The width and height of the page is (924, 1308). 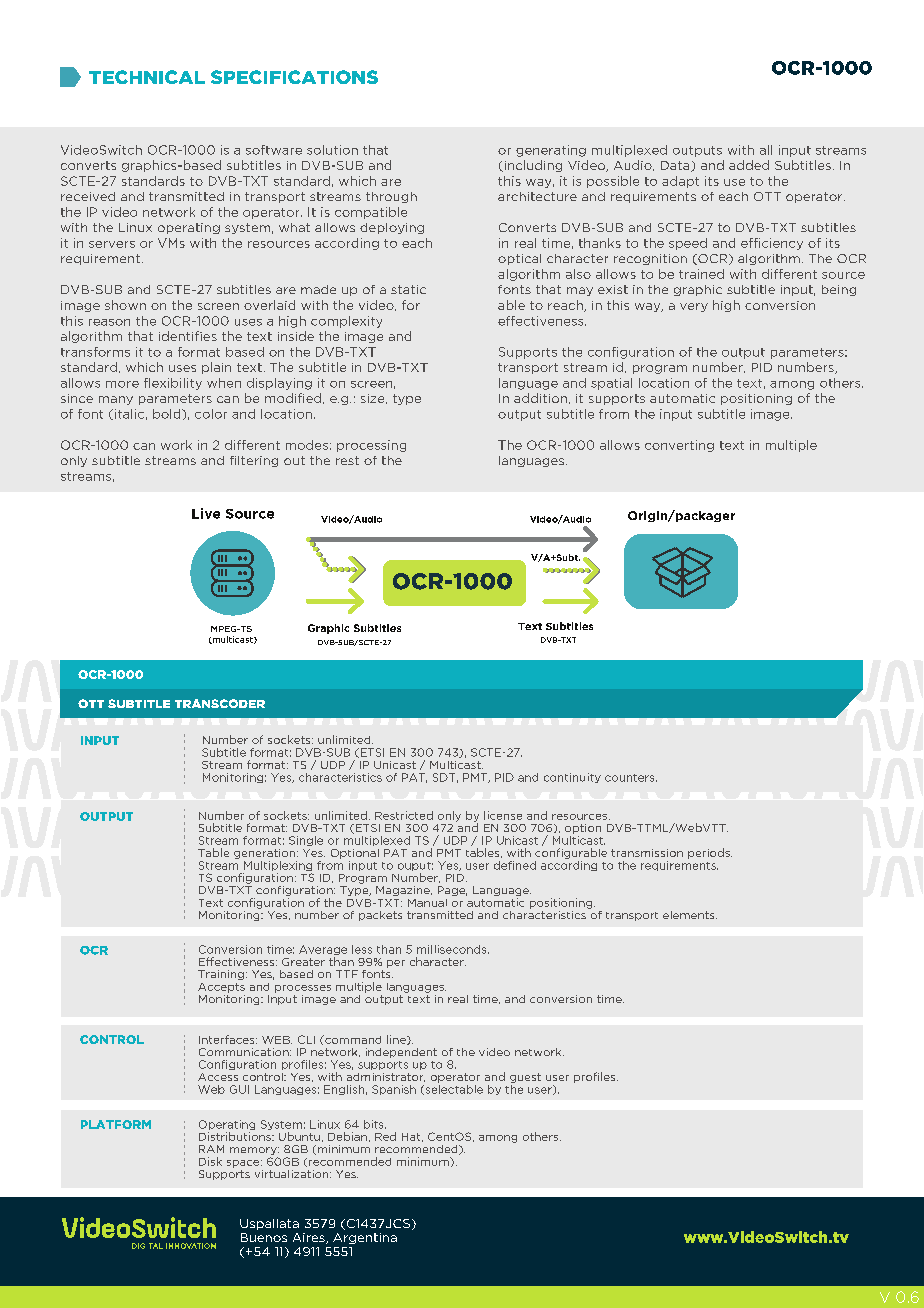 I want to click on Live, so click(x=206, y=513).
